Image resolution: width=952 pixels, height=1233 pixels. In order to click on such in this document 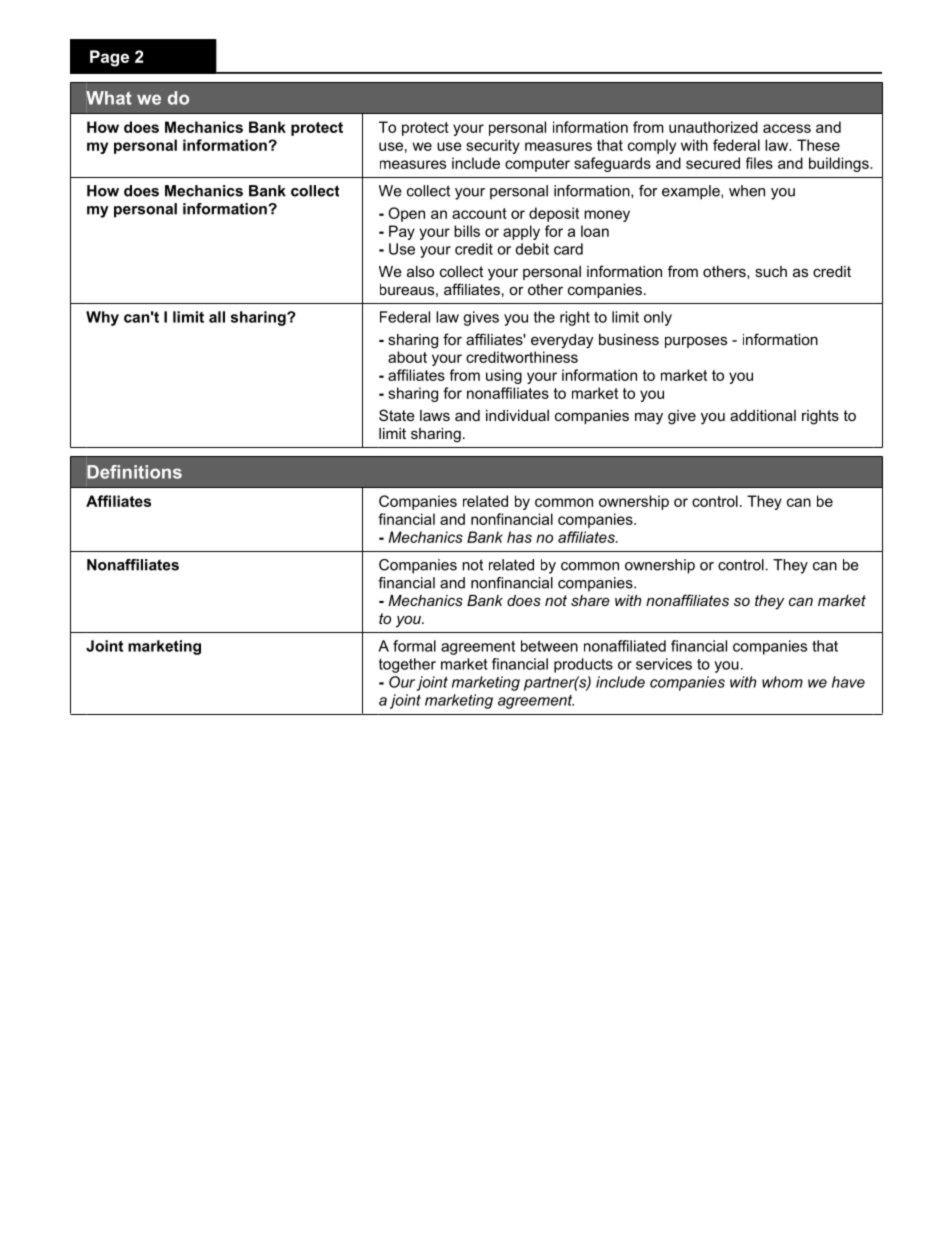, I will do `click(771, 271)`.
